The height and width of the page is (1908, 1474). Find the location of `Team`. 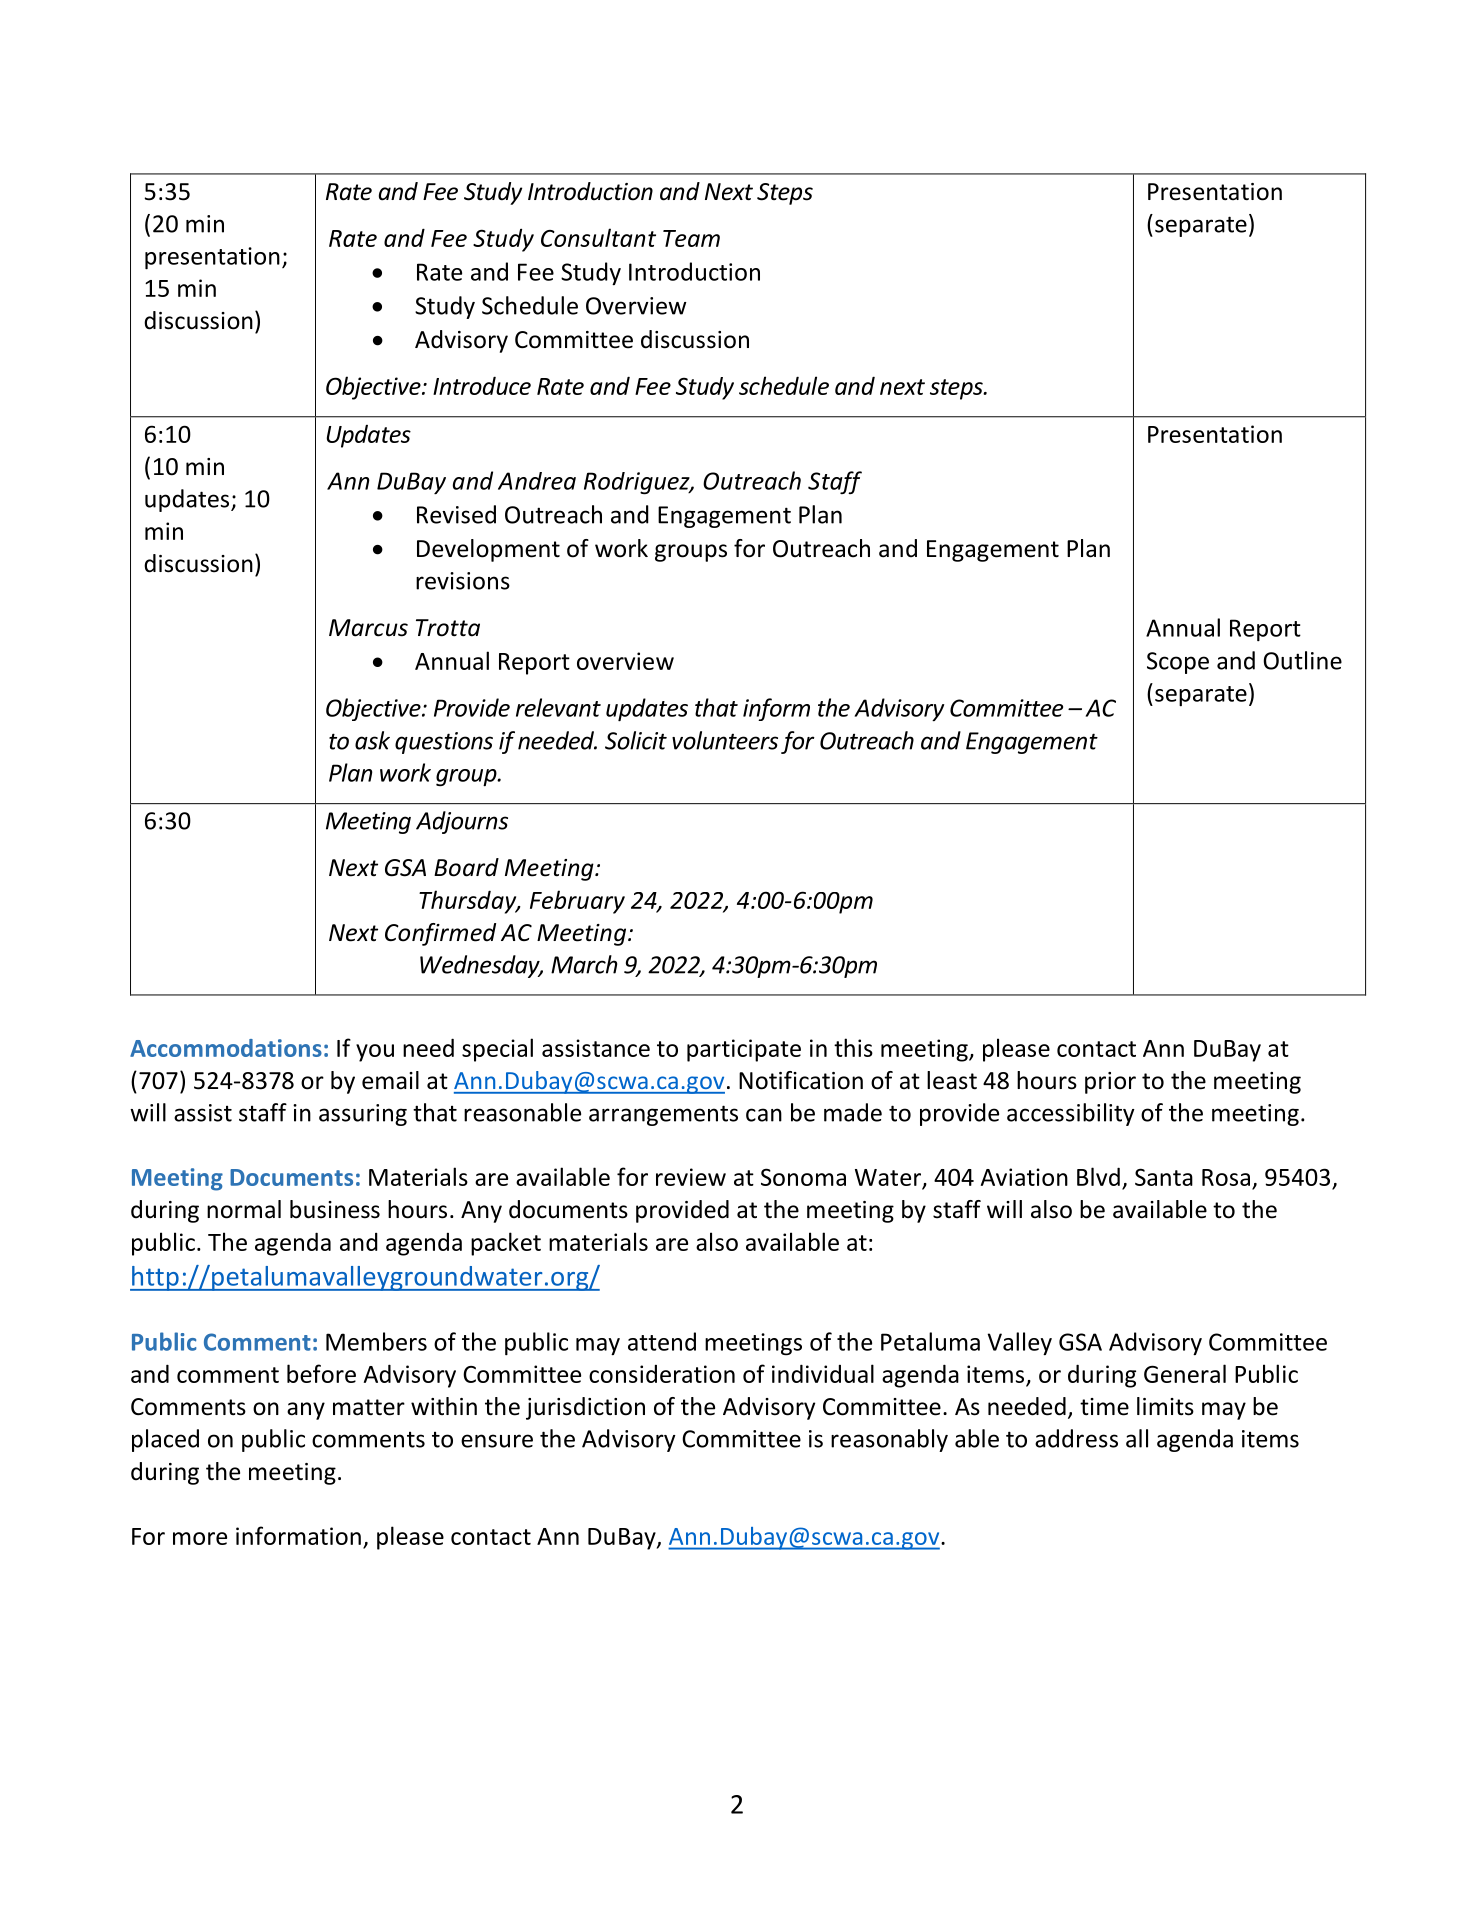

Team is located at coordinates (691, 238).
